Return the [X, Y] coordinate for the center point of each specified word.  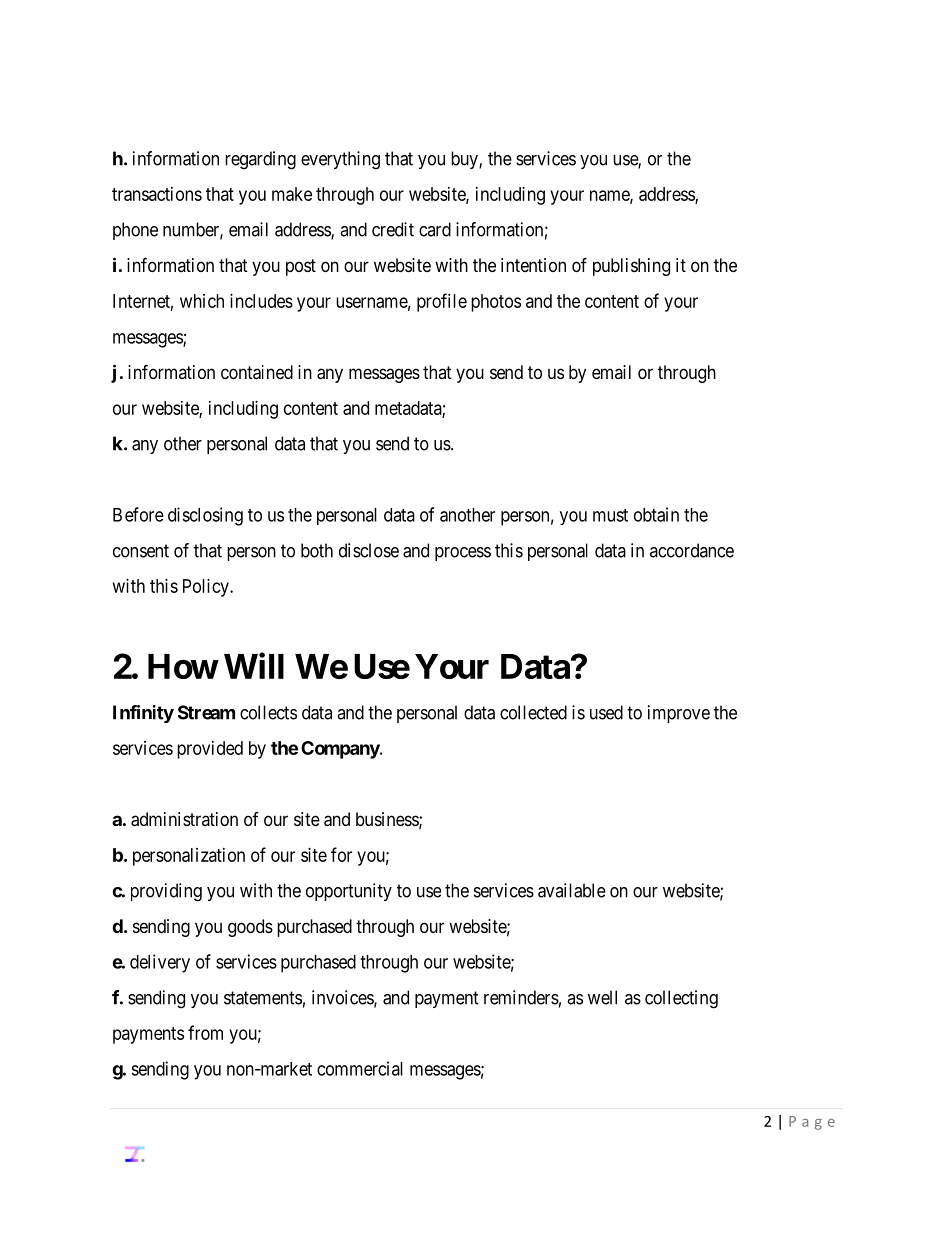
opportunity [349, 892]
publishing [631, 267]
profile [442, 302]
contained [257, 372]
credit [393, 229]
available [572, 890]
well [602, 997]
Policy [207, 588]
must [610, 515]
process [463, 554]
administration [184, 819]
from [205, 1032]
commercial [360, 1068]
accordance [692, 550]
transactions [157, 194]
